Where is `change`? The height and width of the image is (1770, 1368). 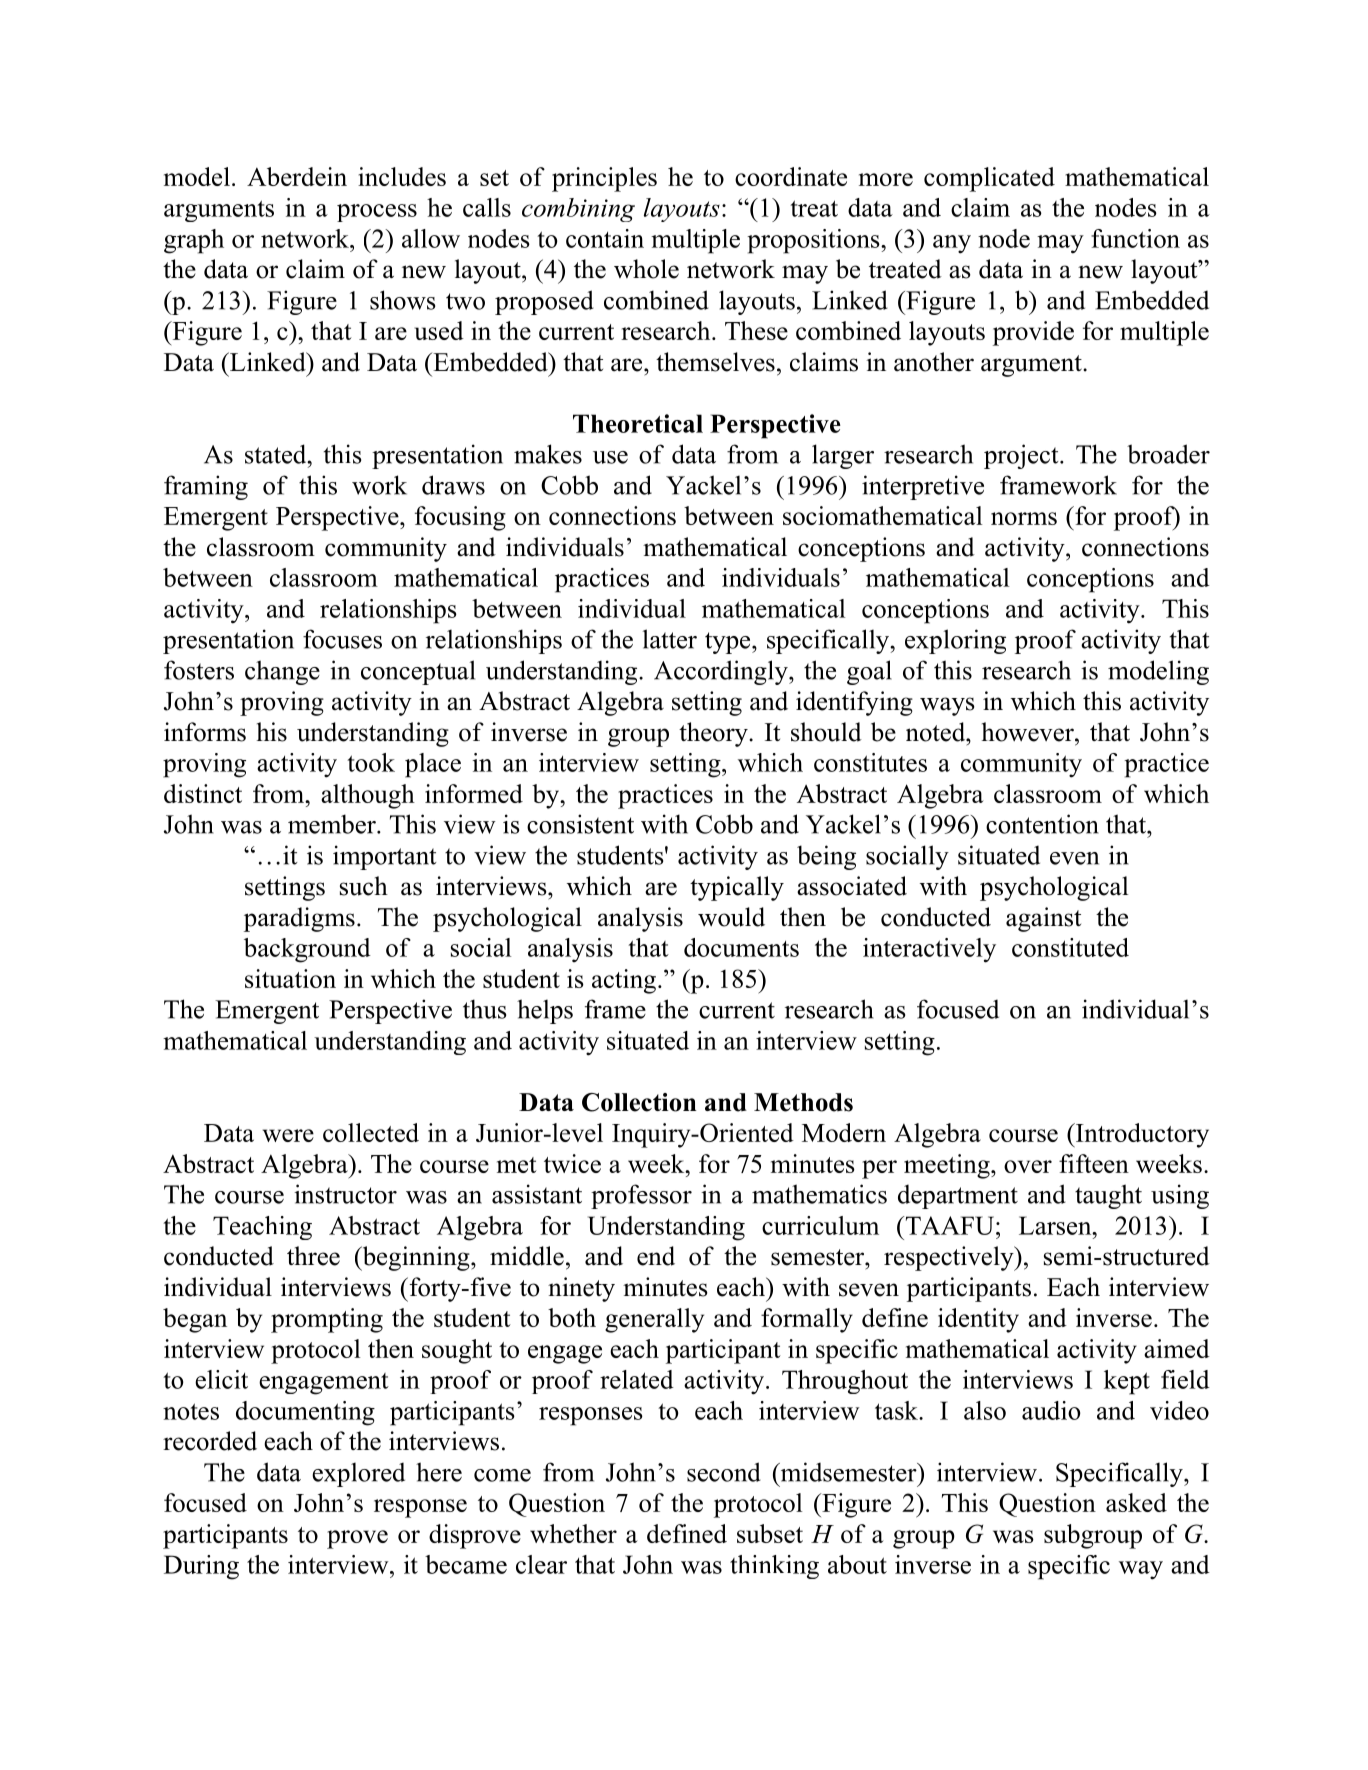 change is located at coordinates (282, 672).
